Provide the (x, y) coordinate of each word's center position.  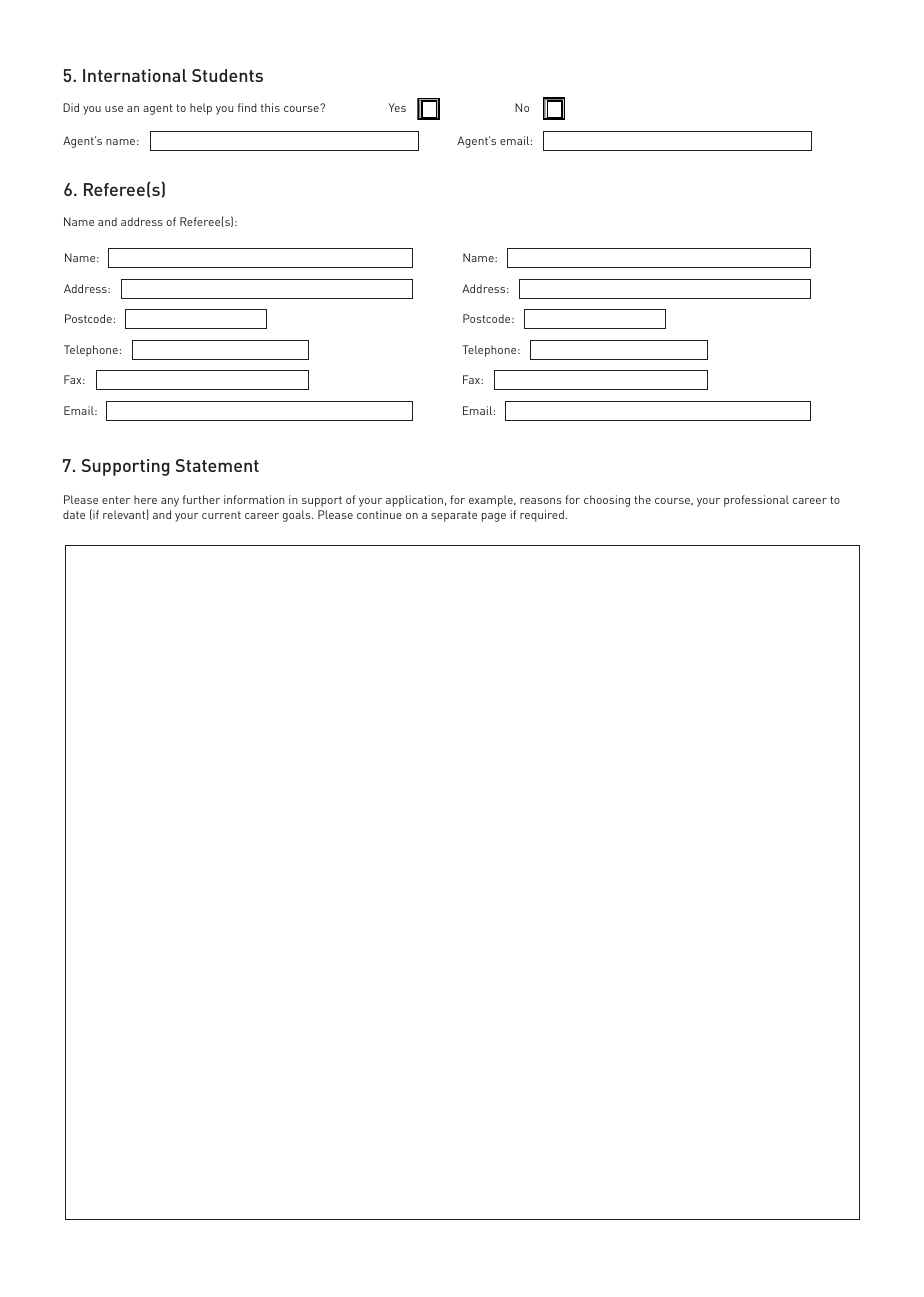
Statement (217, 465)
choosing (607, 501)
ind (247, 107)
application (414, 501)
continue (379, 514)
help (201, 109)
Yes (397, 107)
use (114, 109)
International (135, 75)
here (145, 499)
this (270, 107)
